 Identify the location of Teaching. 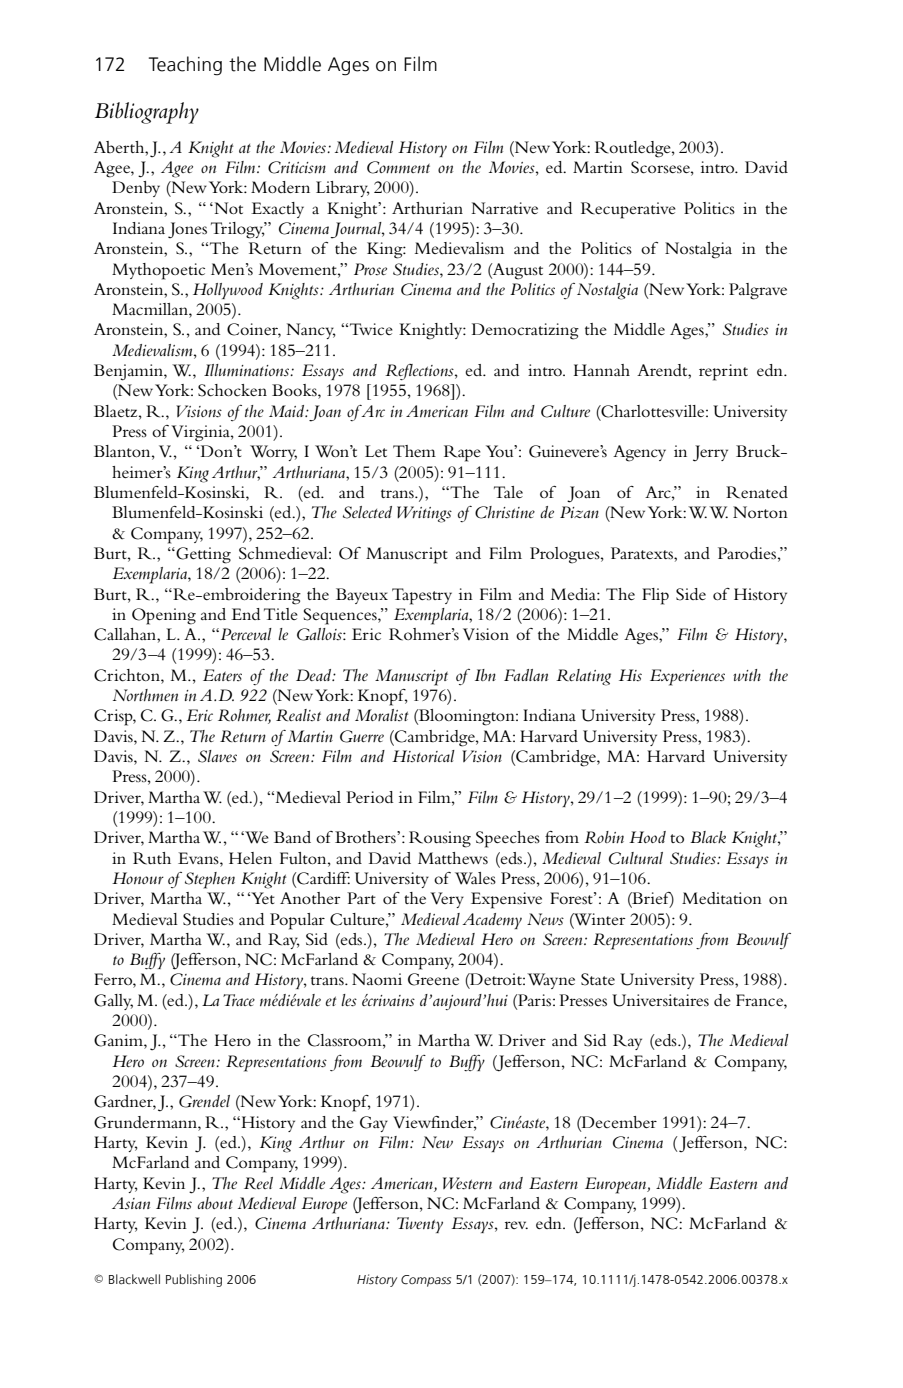
(185, 66).
